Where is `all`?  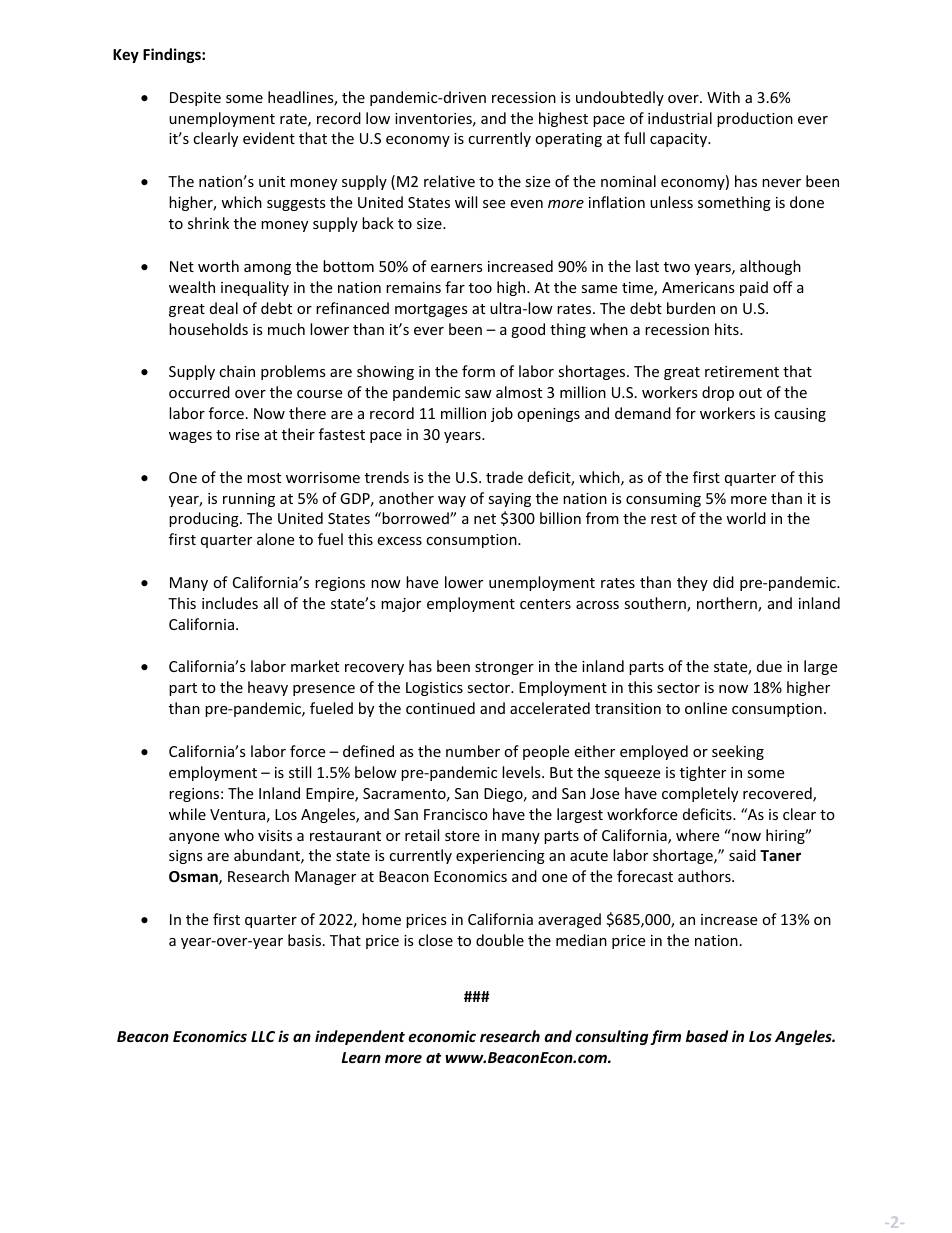
all is located at coordinates (271, 603).
